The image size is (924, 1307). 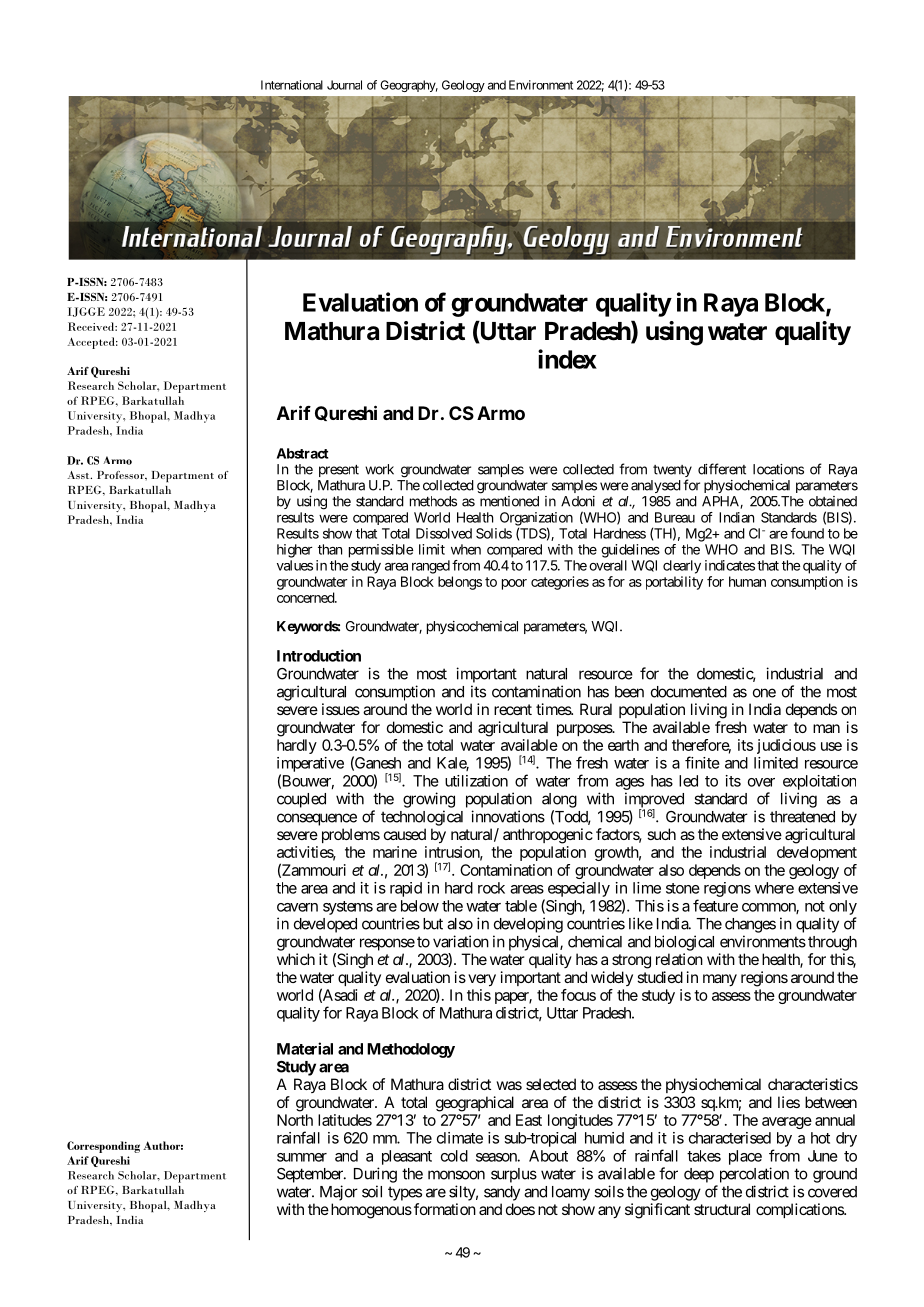 What do you see at coordinates (567, 359) in the image?
I see `index` at bounding box center [567, 359].
